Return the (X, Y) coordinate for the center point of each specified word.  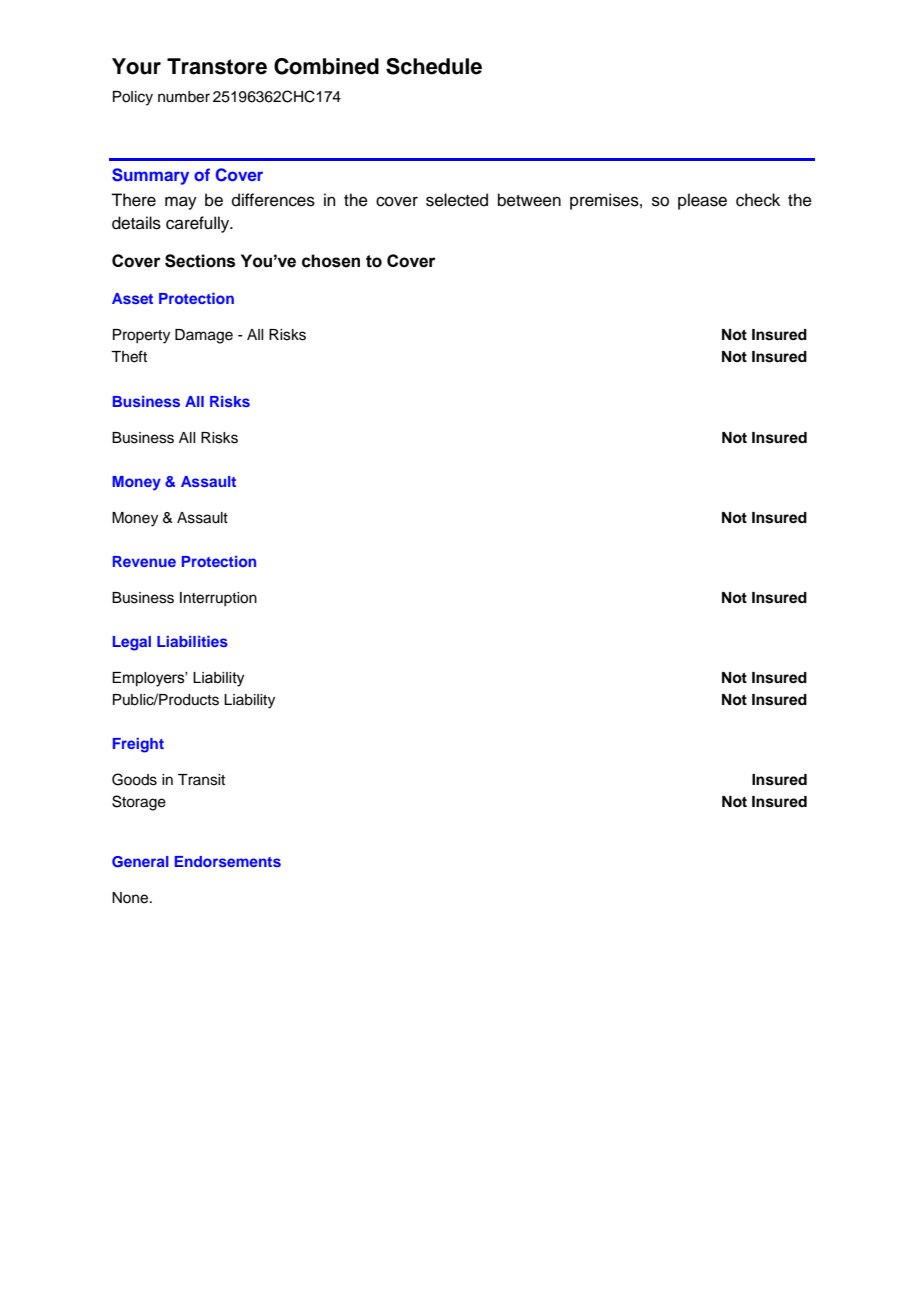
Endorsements (228, 861)
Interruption (218, 599)
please (702, 201)
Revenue (144, 561)
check (758, 200)
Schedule (434, 66)
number (184, 97)
